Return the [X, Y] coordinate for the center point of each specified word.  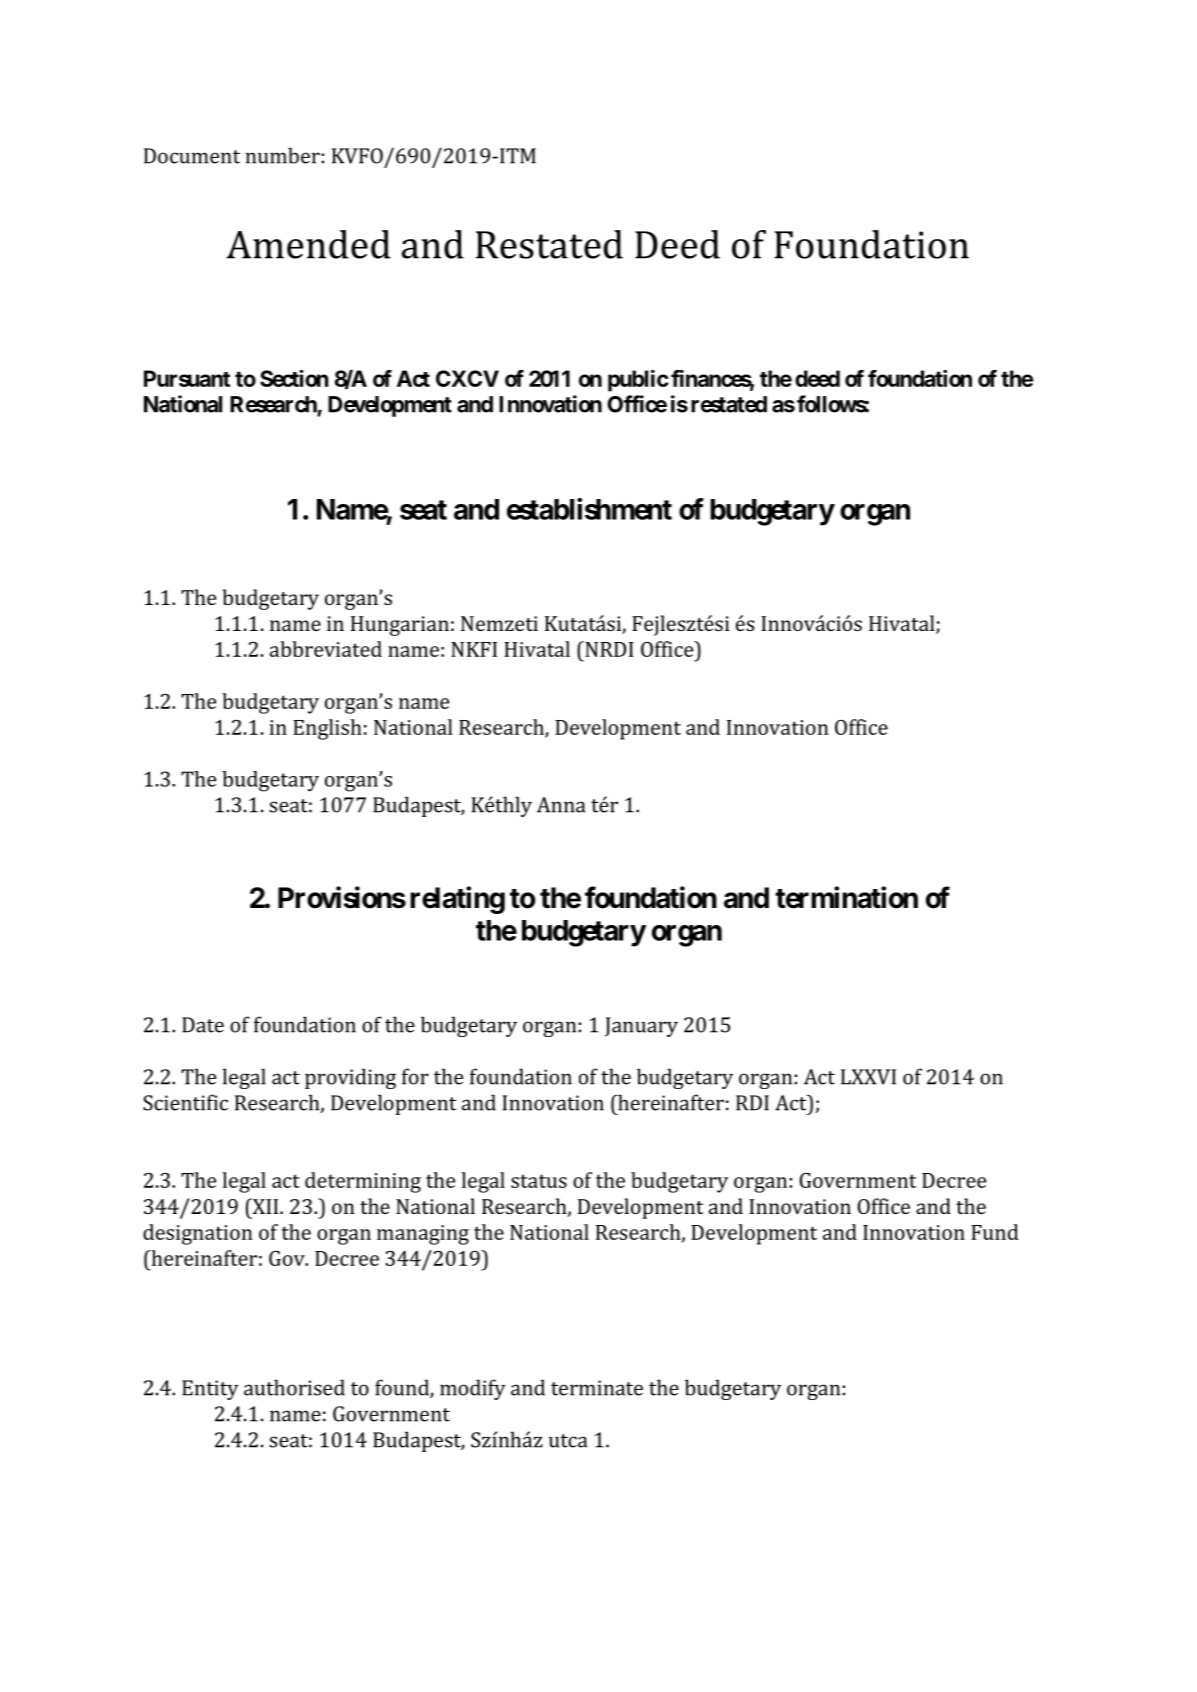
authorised [294, 1387]
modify [473, 1389]
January [641, 1027]
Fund [994, 1232]
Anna [561, 805]
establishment [589, 509]
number [283, 155]
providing [350, 1078]
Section [294, 378]
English [327, 729]
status [539, 1181]
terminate [597, 1388]
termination [846, 897]
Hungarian [400, 626]
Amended [308, 244]
